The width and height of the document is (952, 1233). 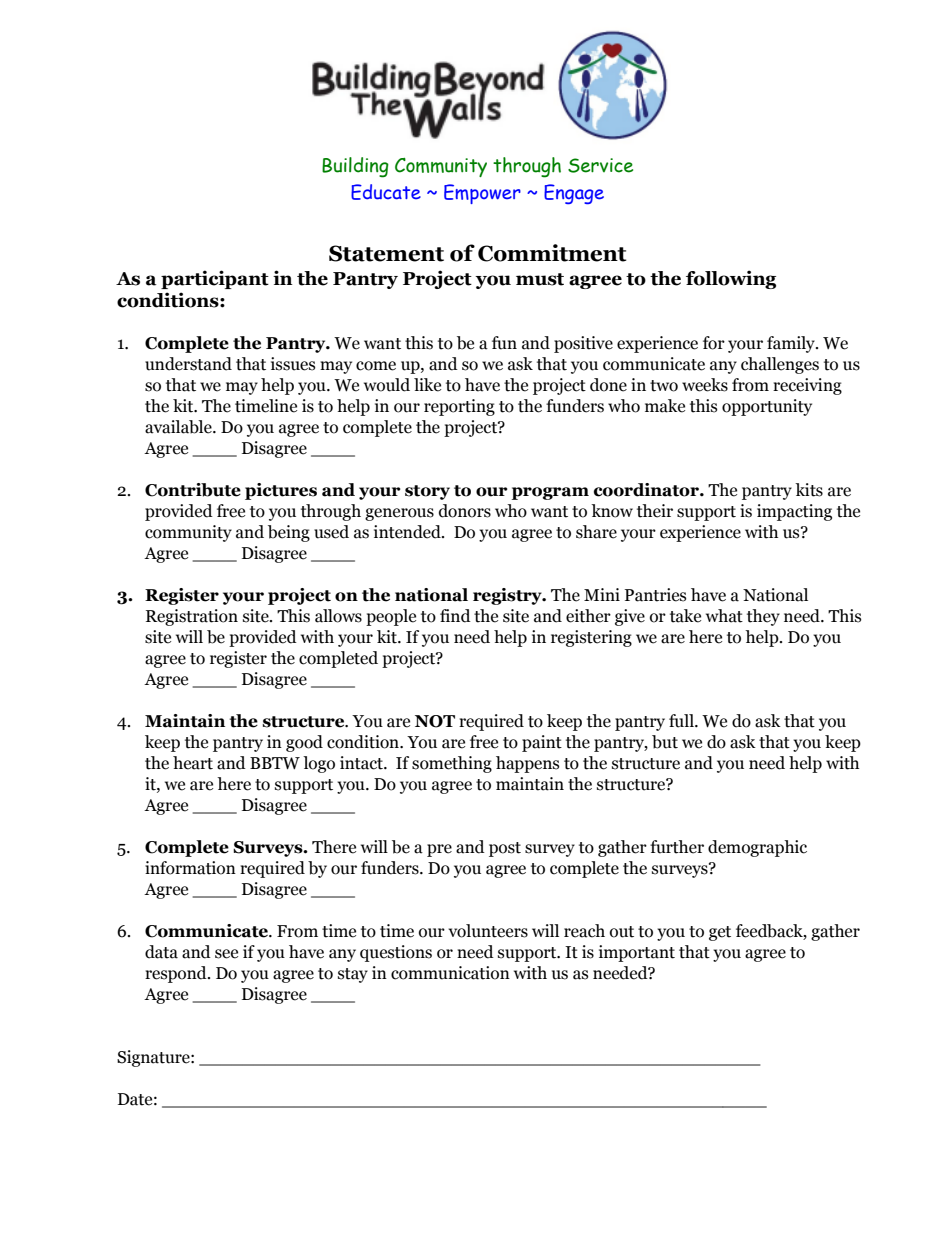 I want to click on get, so click(x=720, y=933).
